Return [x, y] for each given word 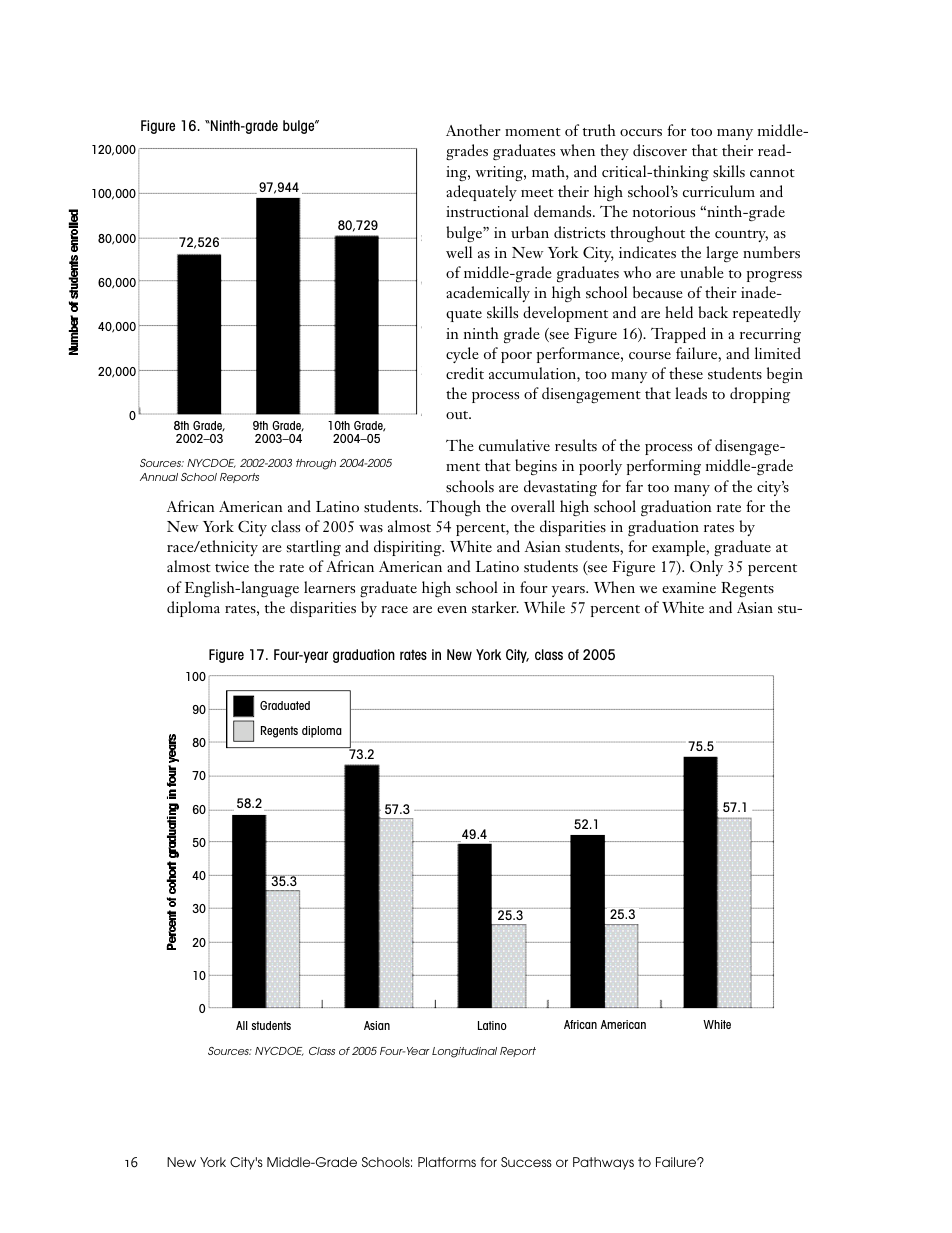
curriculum [719, 191]
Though [454, 508]
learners [329, 587]
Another [473, 130]
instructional [487, 211]
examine [689, 587]
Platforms [447, 1162]
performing [664, 467]
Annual [159, 477]
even [452, 609]
